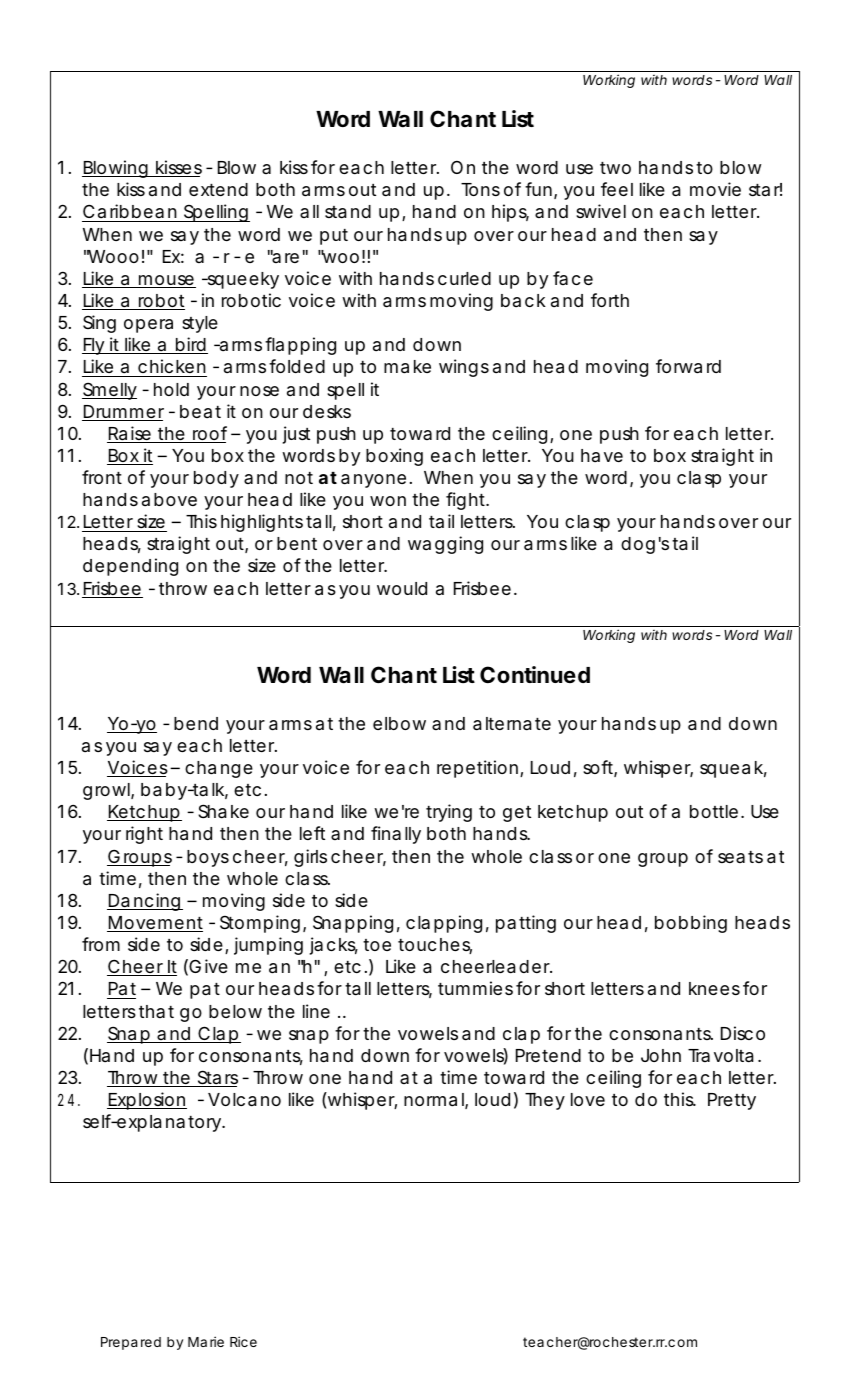 The height and width of the page is (1400, 849). Describe the element at coordinates (480, 189) in the page. I see `Tons` at that location.
